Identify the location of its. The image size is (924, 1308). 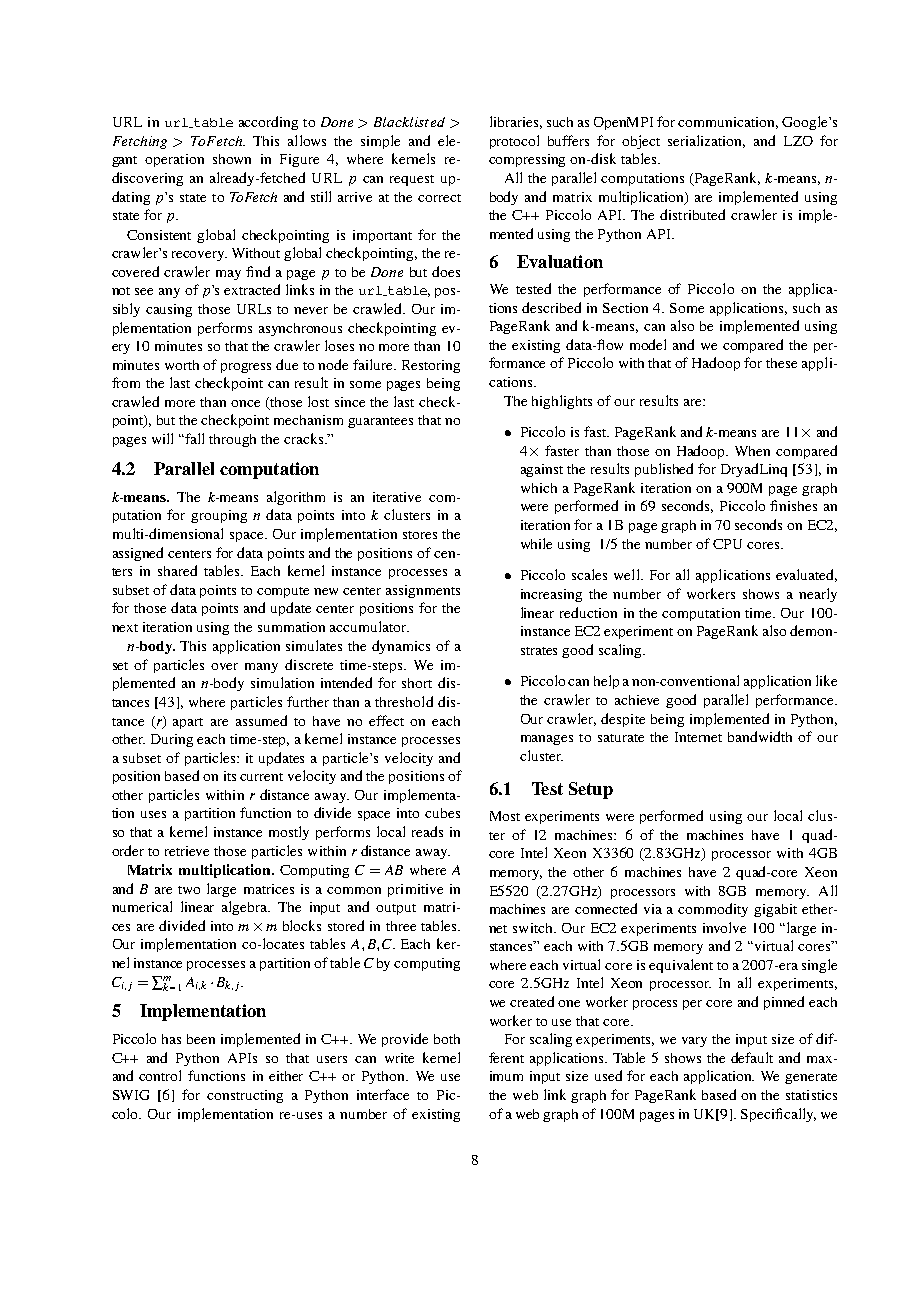
(230, 776).
